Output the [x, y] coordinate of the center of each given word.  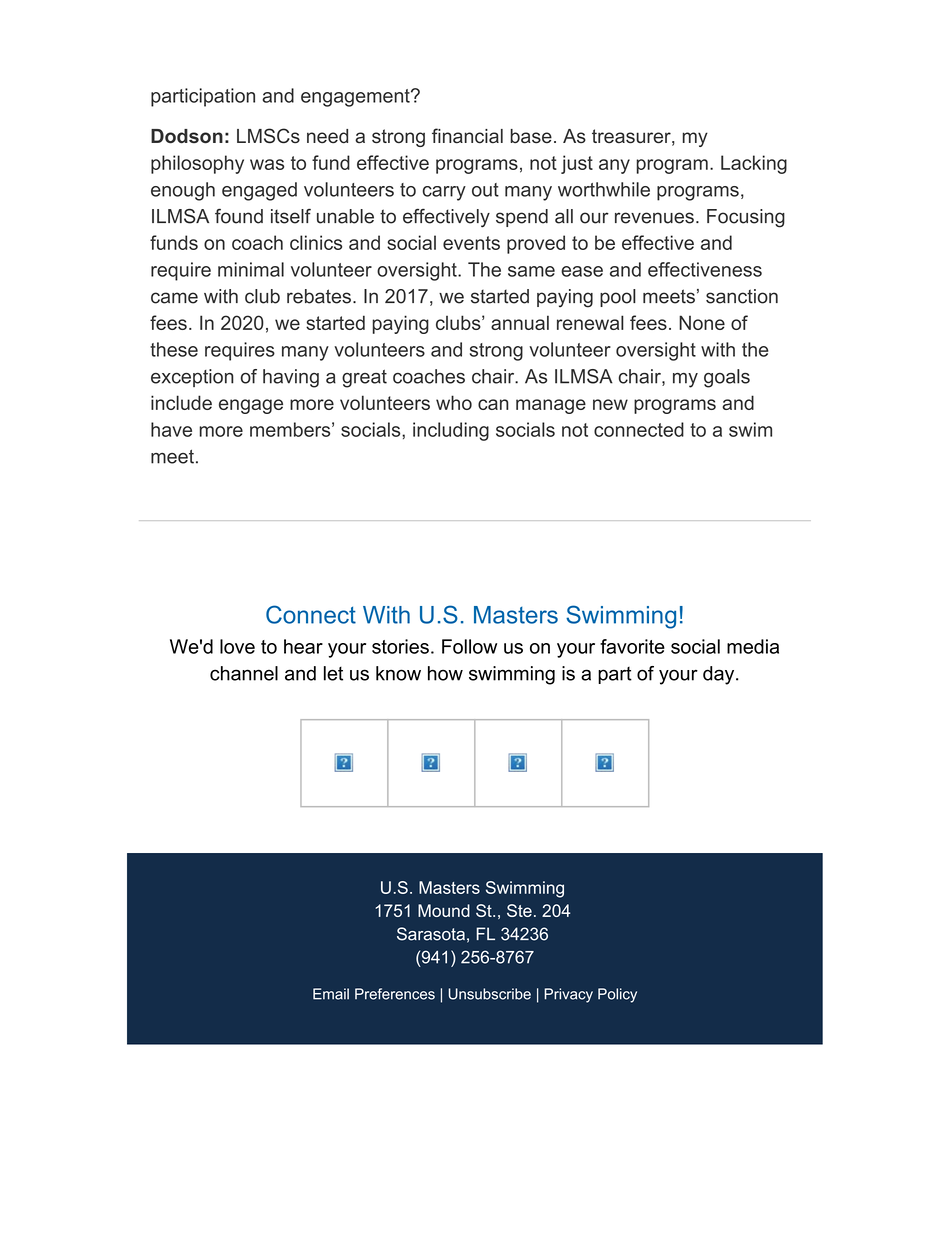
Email [331, 994]
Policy [617, 995]
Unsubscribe [489, 994]
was [267, 164]
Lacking [754, 164]
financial [467, 136]
